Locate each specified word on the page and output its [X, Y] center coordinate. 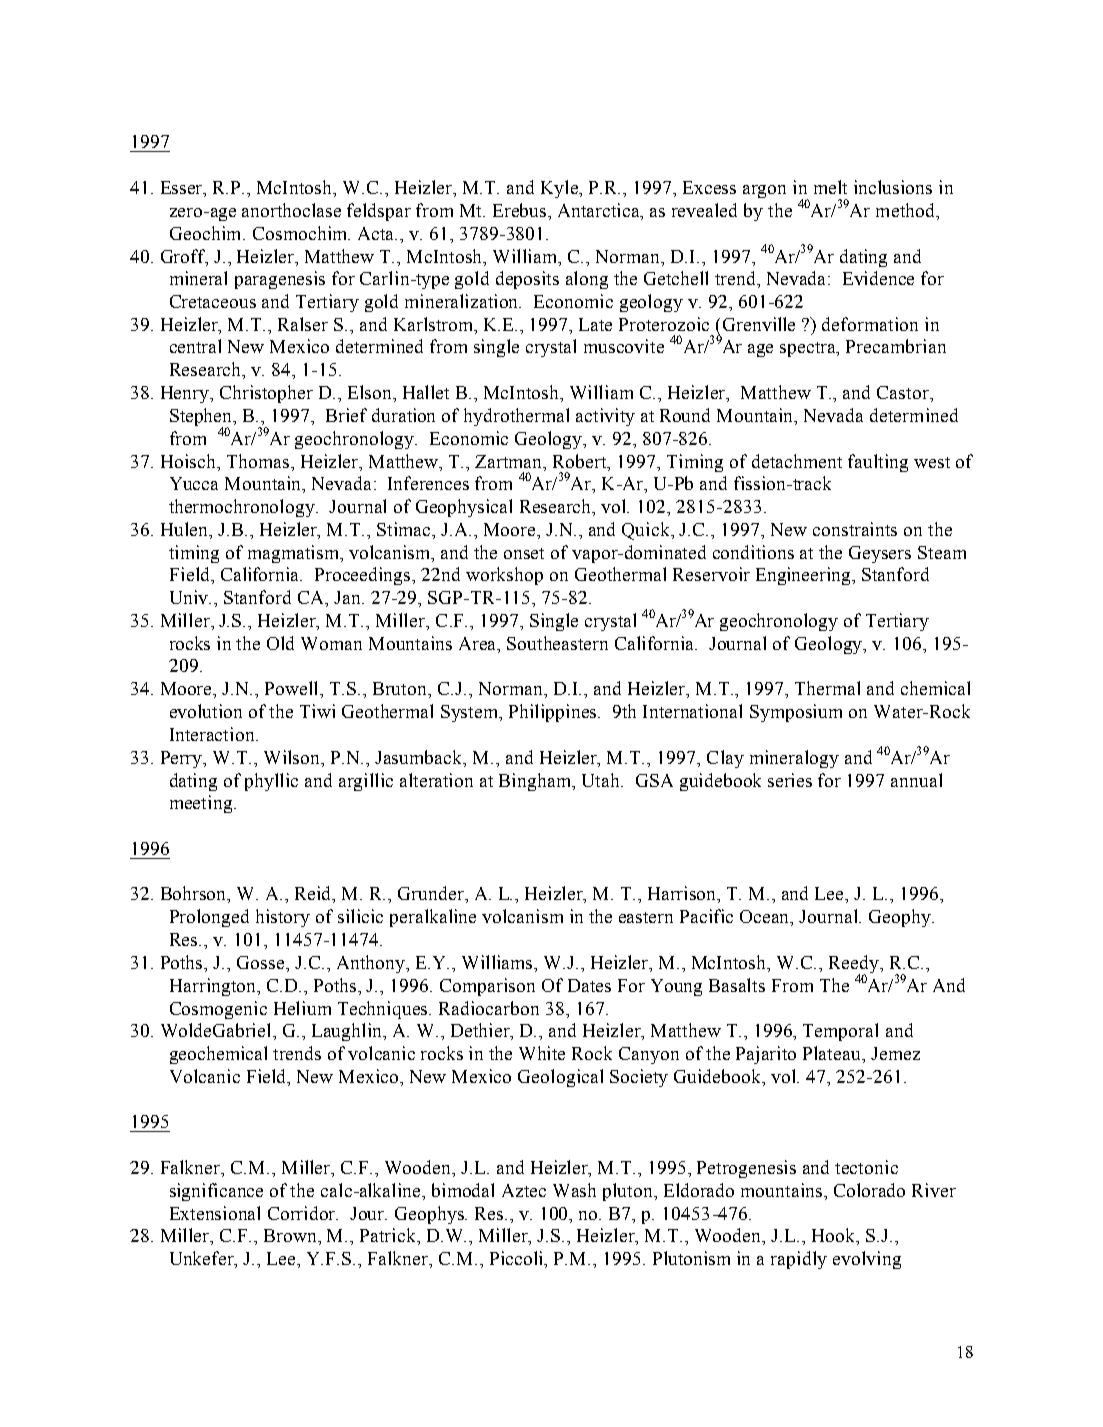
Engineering [805, 576]
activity [605, 417]
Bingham [536, 782]
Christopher [266, 394]
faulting [878, 463]
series [790, 780]
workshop [504, 576]
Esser [183, 189]
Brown [292, 1237]
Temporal [840, 1032]
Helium [302, 1008]
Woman [331, 643]
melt [830, 187]
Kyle [561, 189]
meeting [202, 804]
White [542, 1053]
